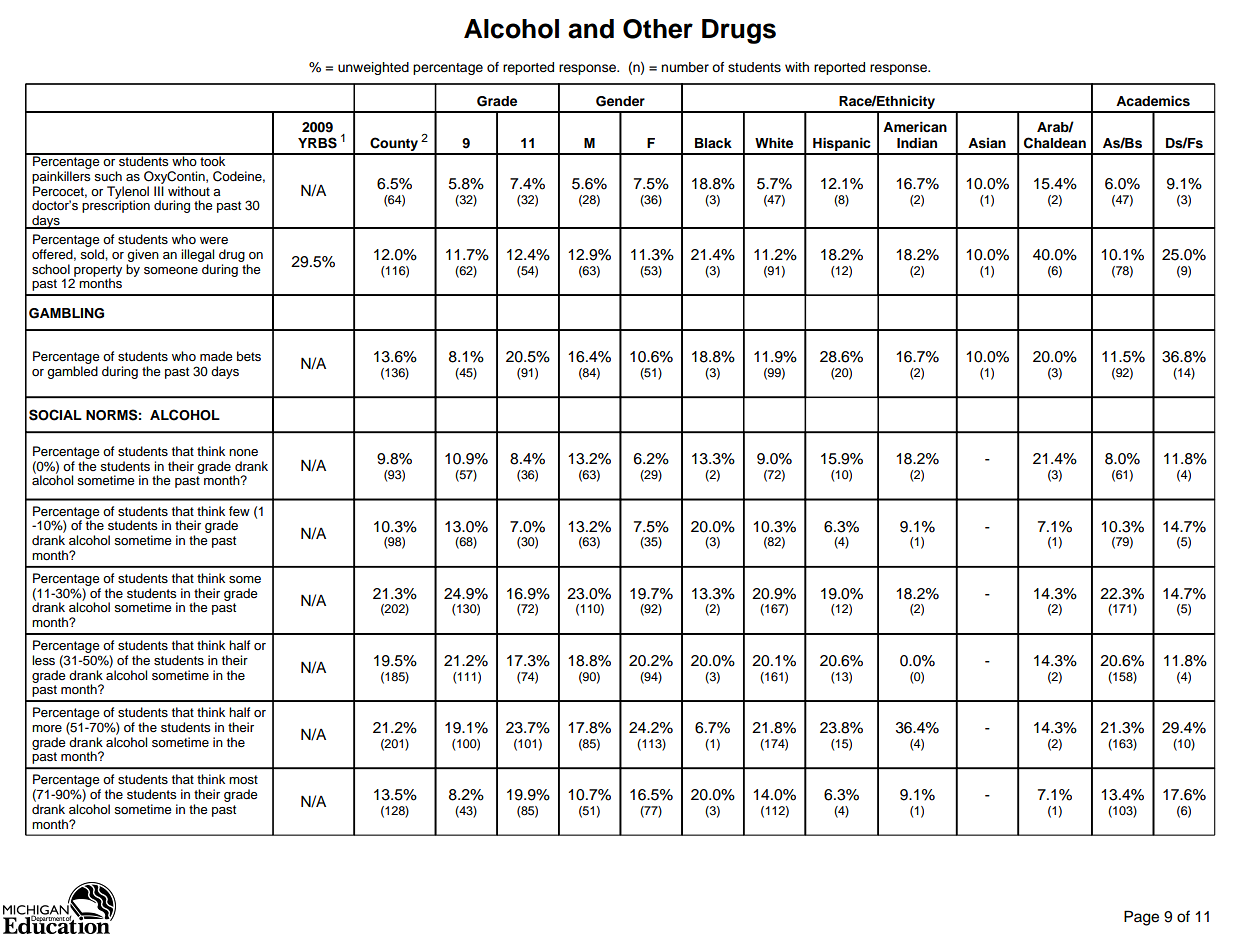 The image size is (1244, 952). I want to click on few, so click(239, 511).
